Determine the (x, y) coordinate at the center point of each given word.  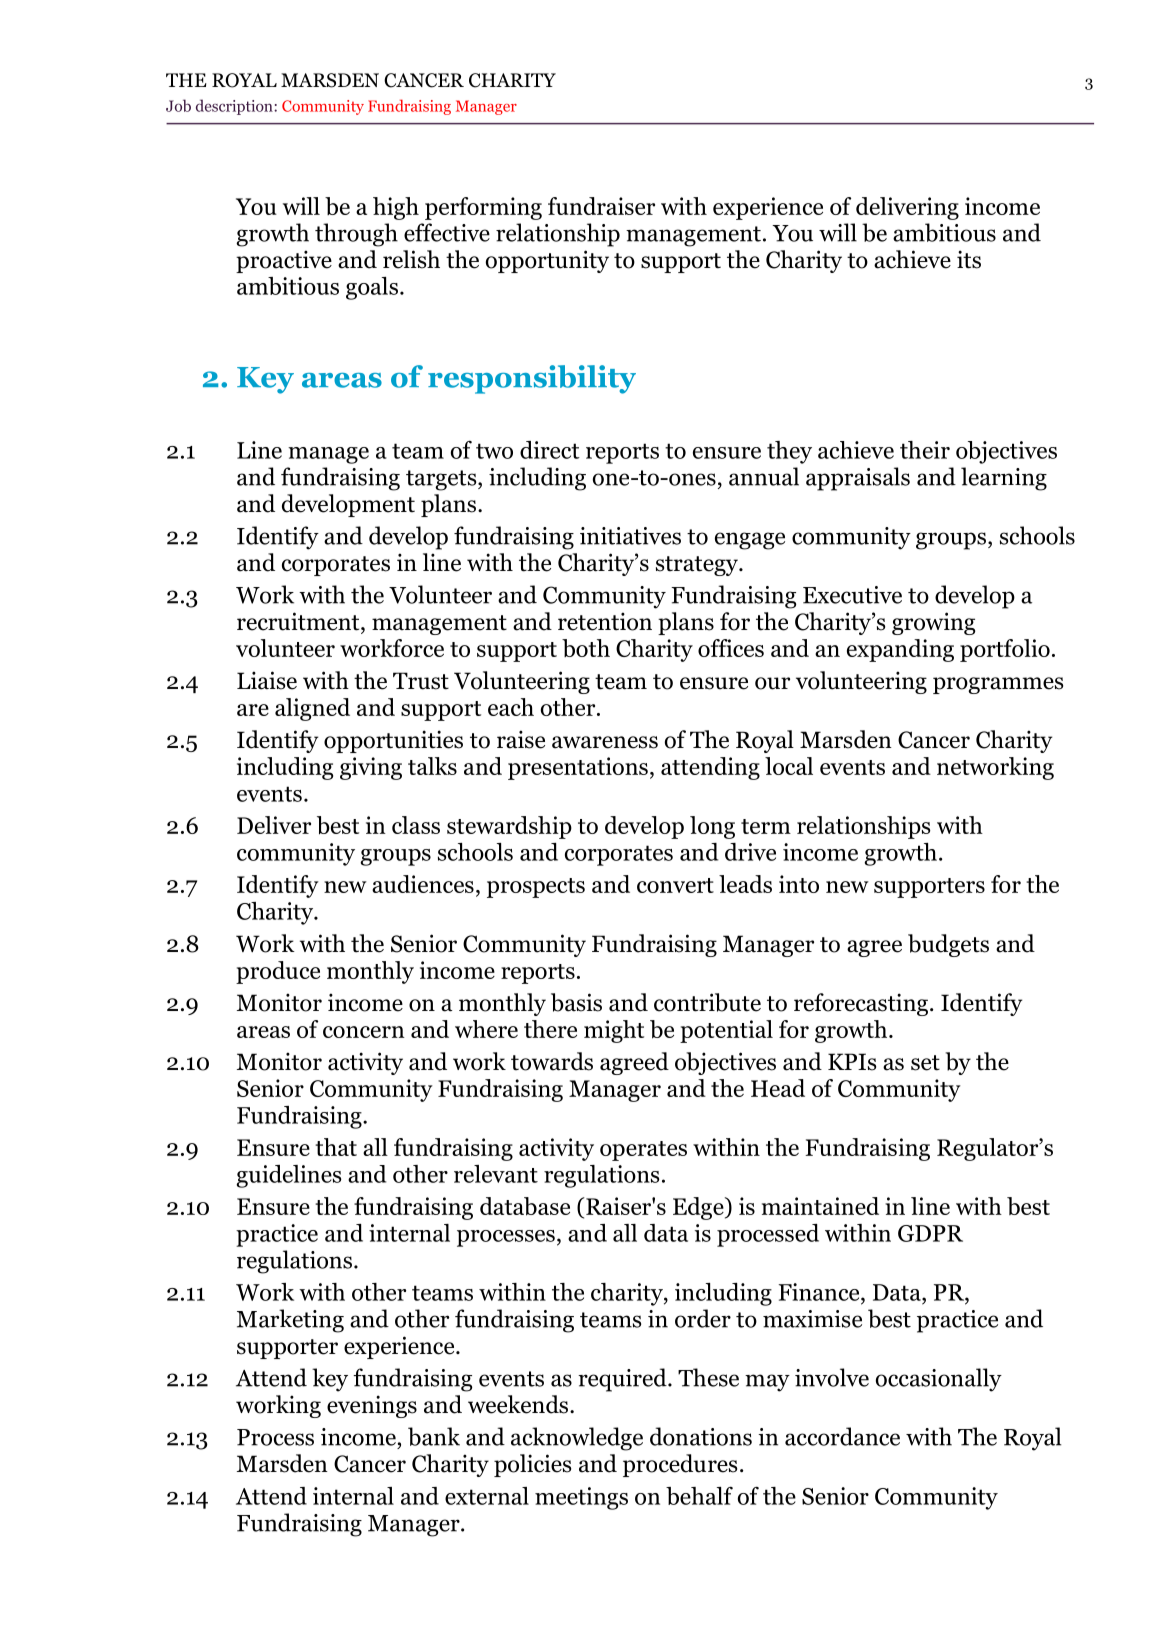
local (789, 766)
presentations (578, 768)
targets (442, 480)
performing (483, 208)
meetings (581, 1498)
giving (371, 768)
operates (643, 1151)
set (925, 1063)
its (969, 259)
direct (550, 450)
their (925, 450)
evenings (372, 1406)
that (336, 1147)
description (235, 107)
